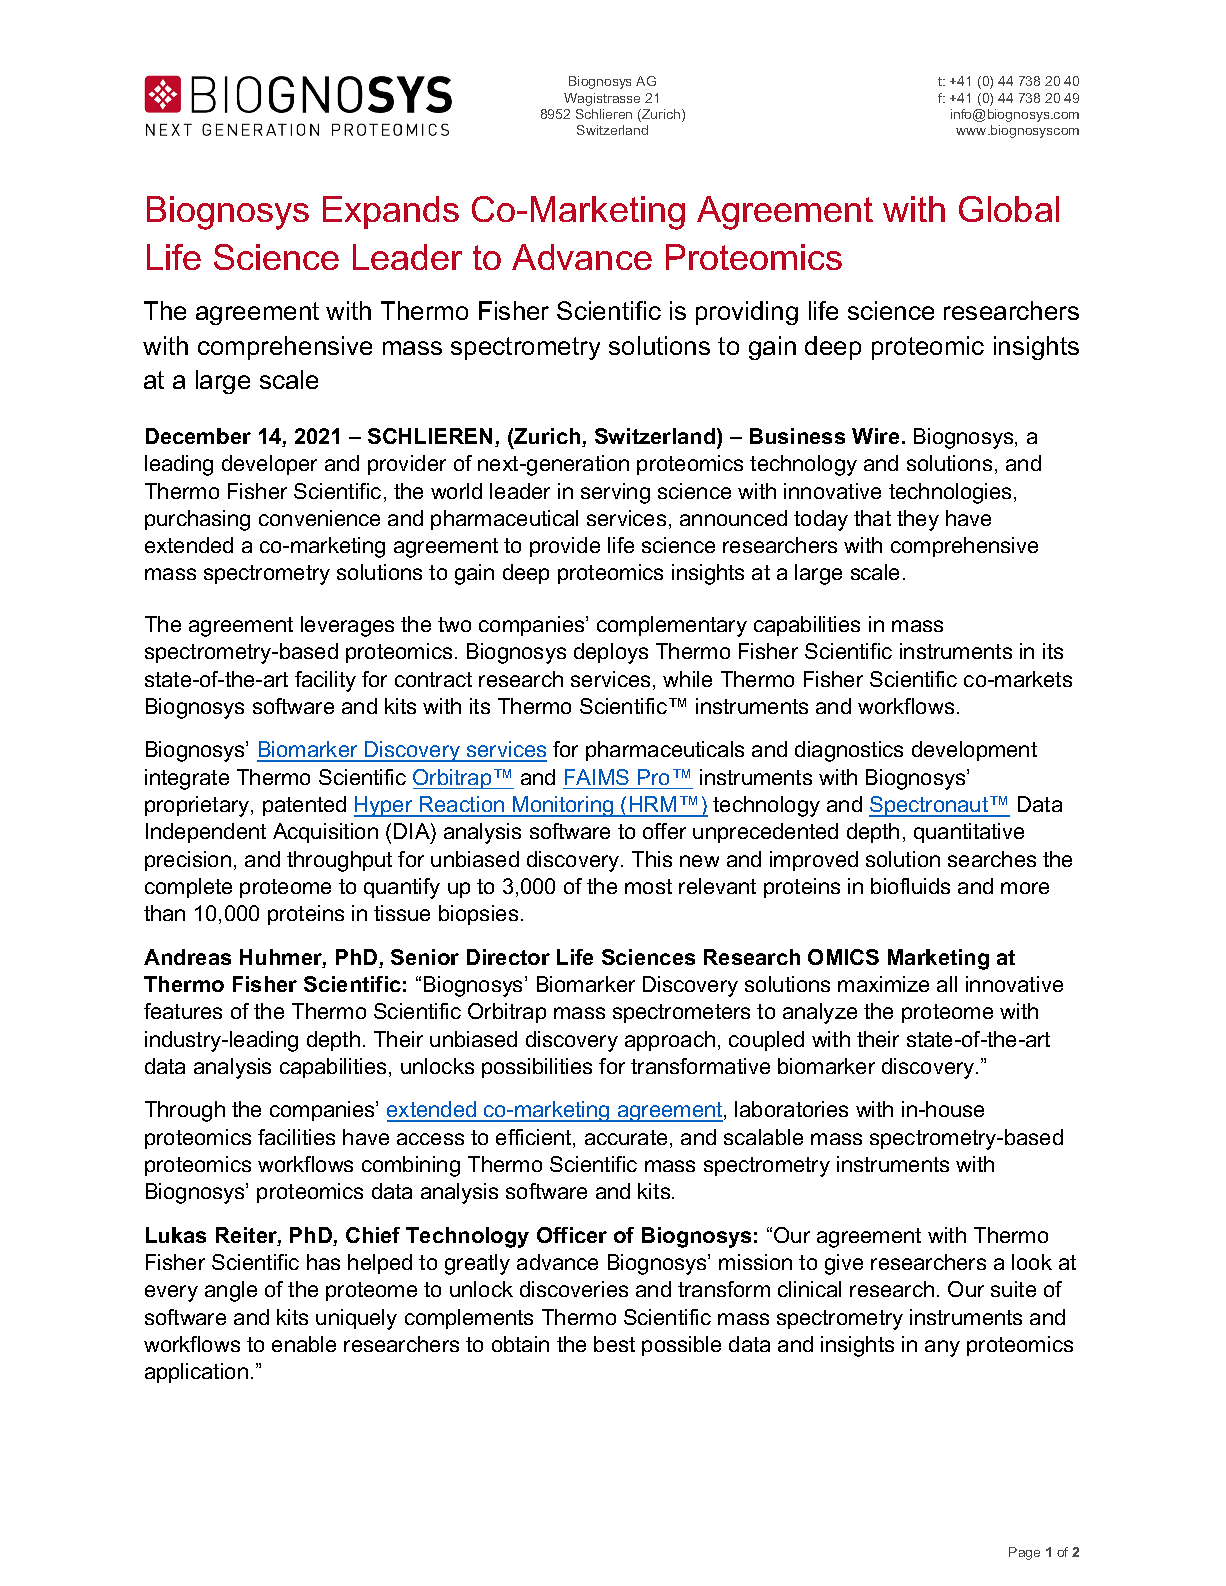 Image resolution: width=1226 pixels, height=1586 pixels. What do you see at coordinates (1009, 209) in the image?
I see `Global` at bounding box center [1009, 209].
